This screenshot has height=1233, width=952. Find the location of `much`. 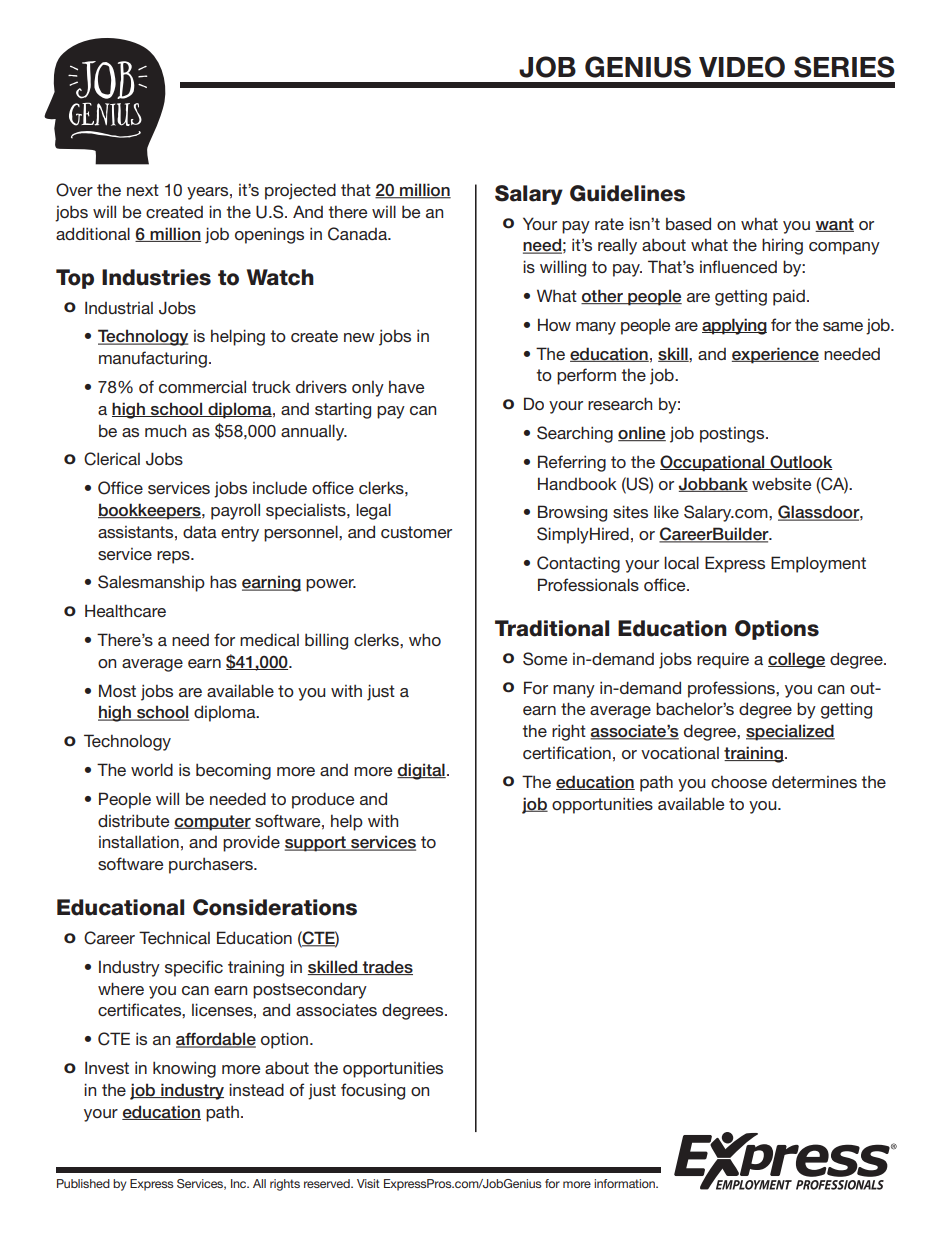

much is located at coordinates (165, 430).
